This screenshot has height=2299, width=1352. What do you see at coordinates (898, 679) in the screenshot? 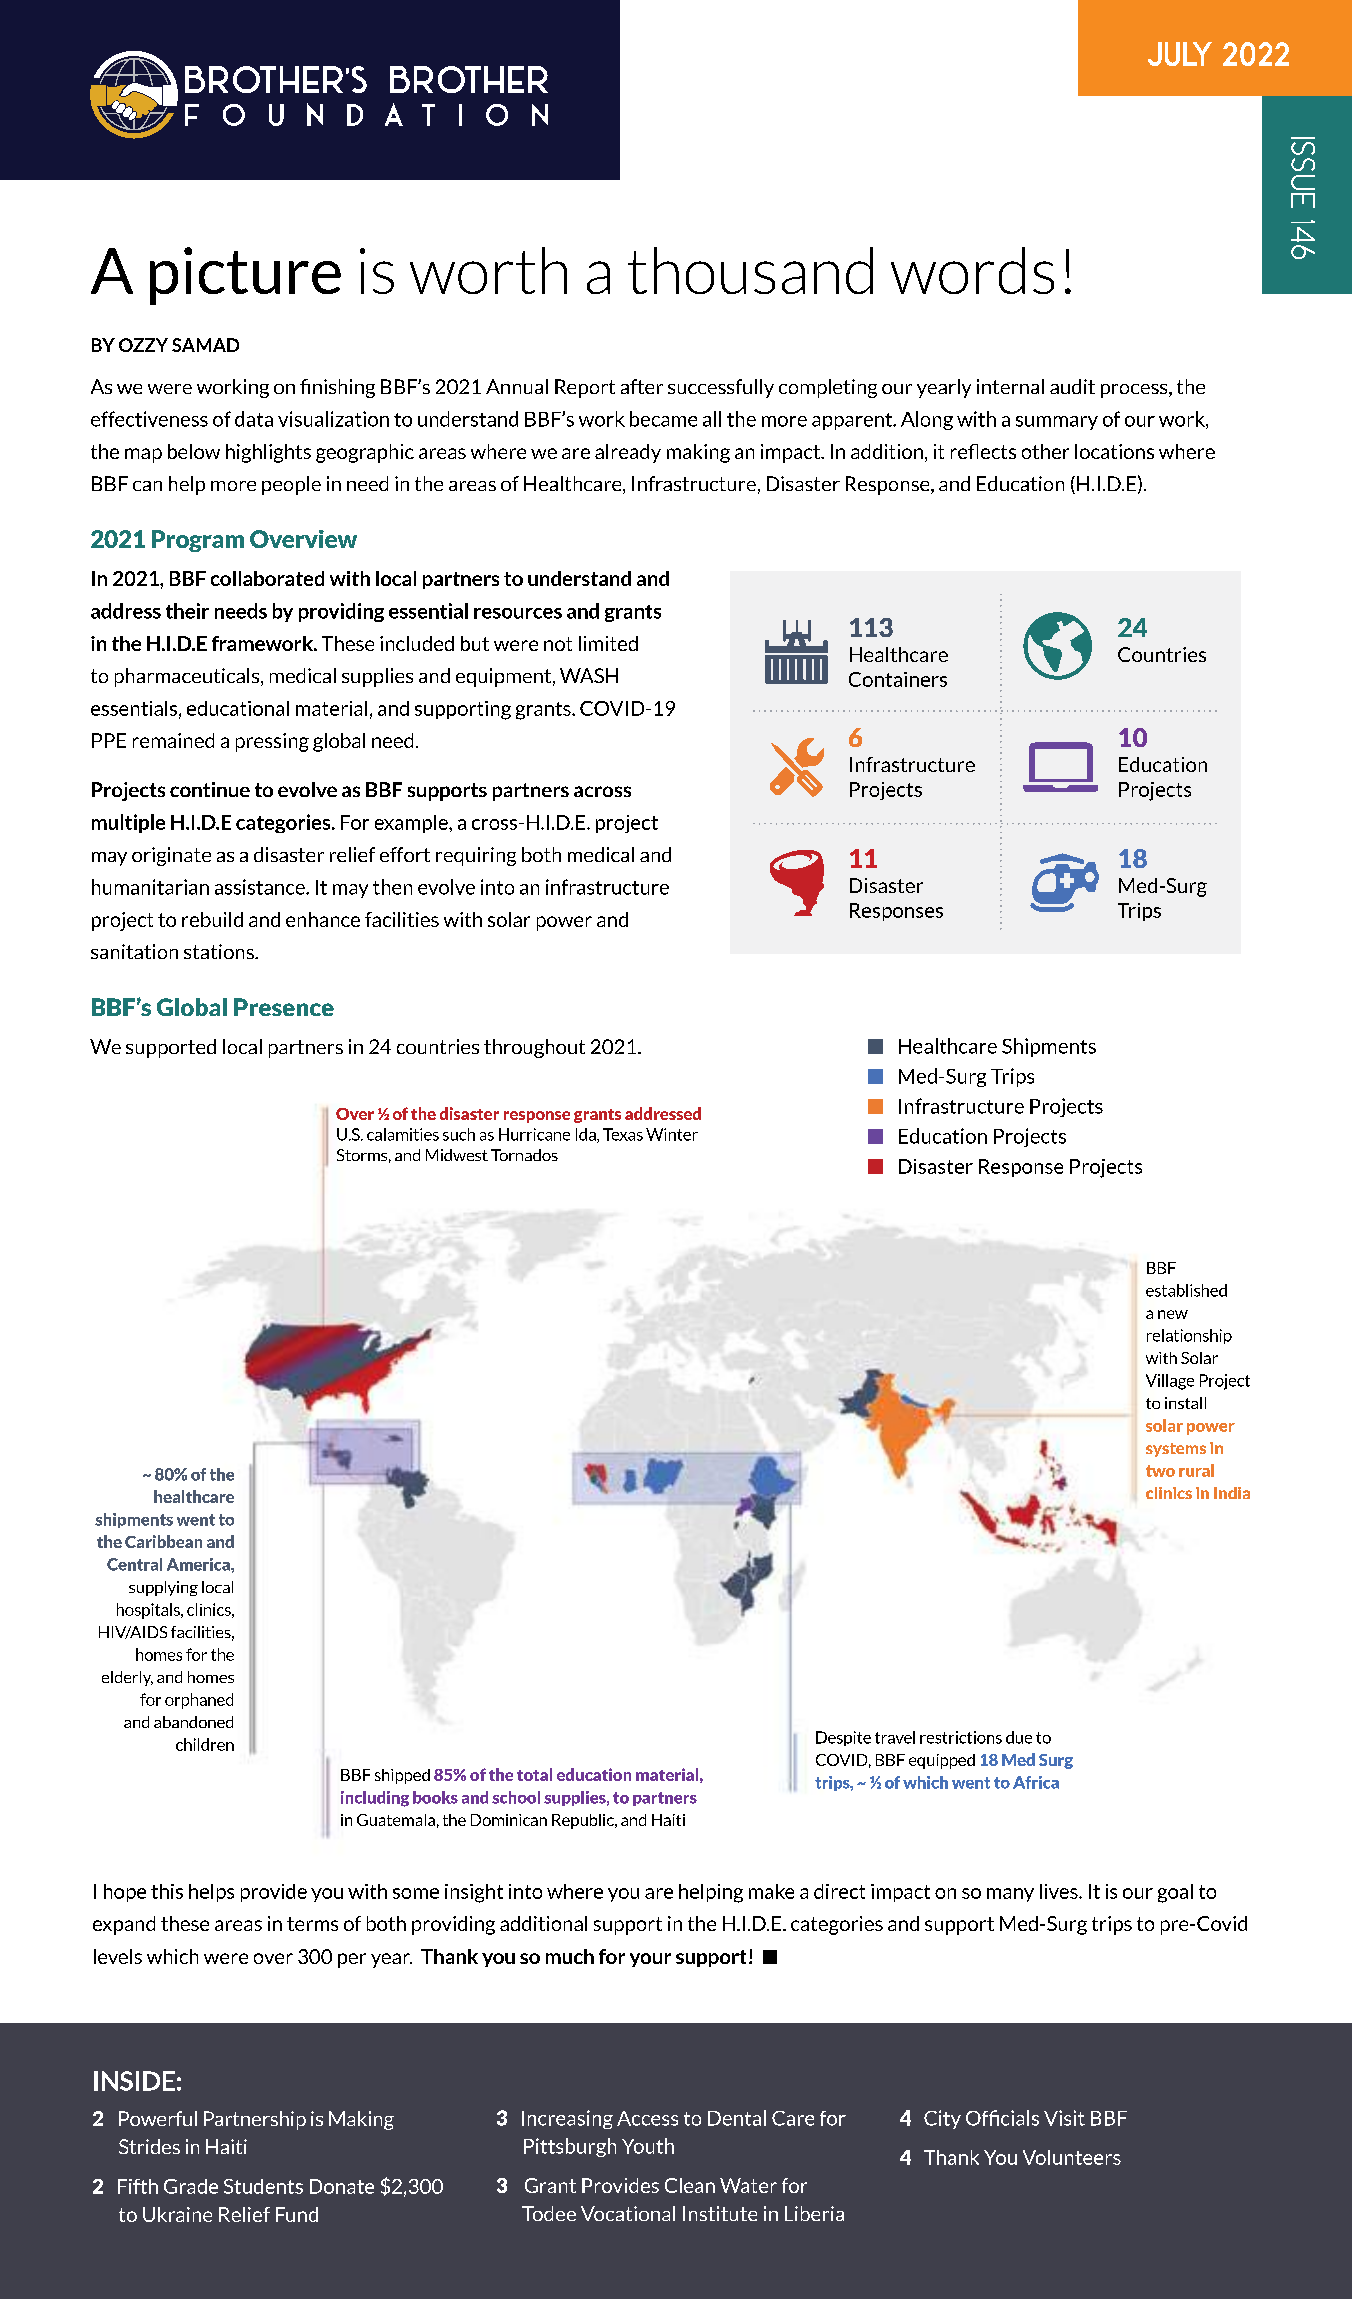
I see `Containers` at bounding box center [898, 679].
